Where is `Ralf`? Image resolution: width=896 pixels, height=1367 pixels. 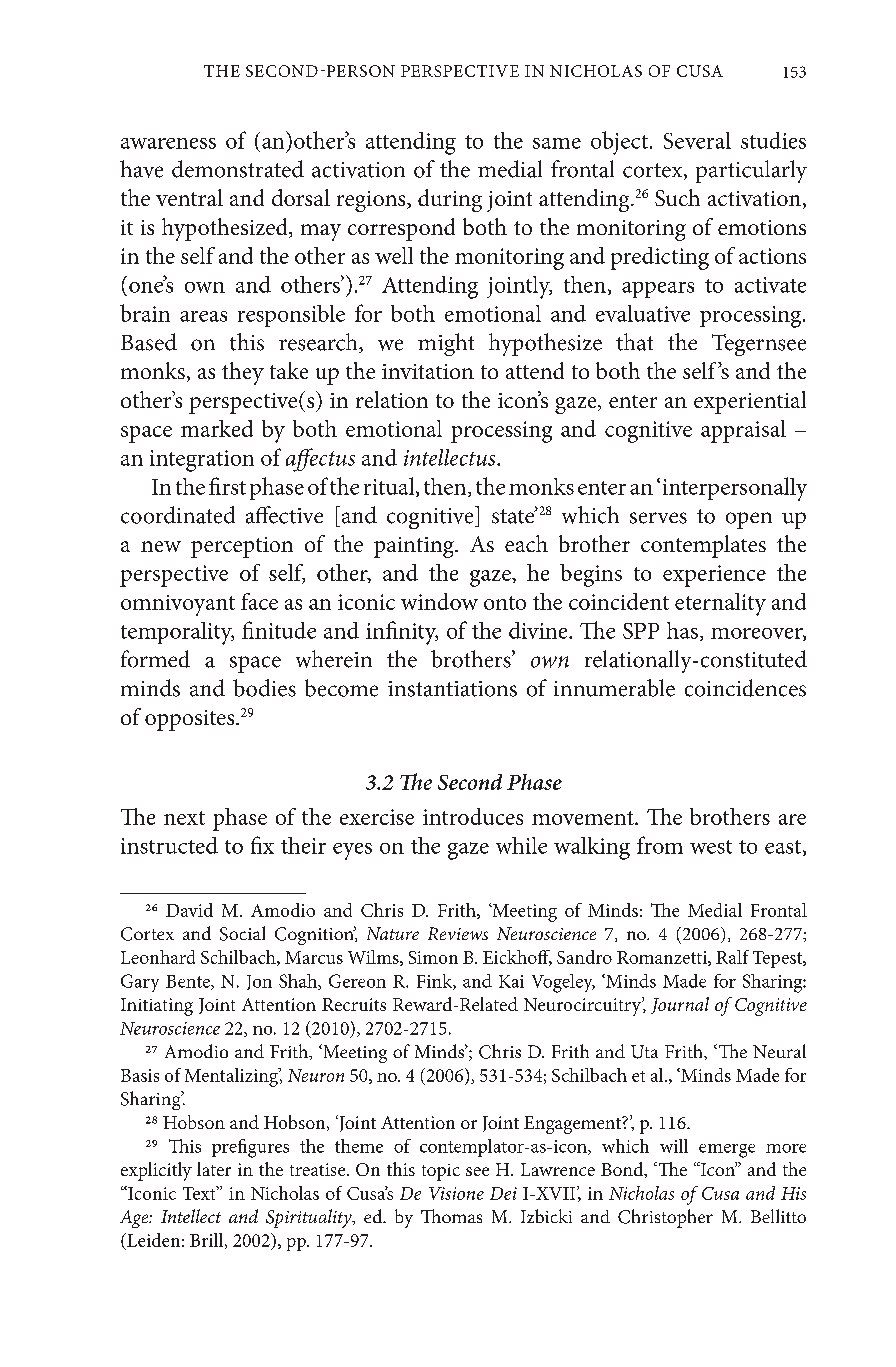 Ralf is located at coordinates (732, 957).
